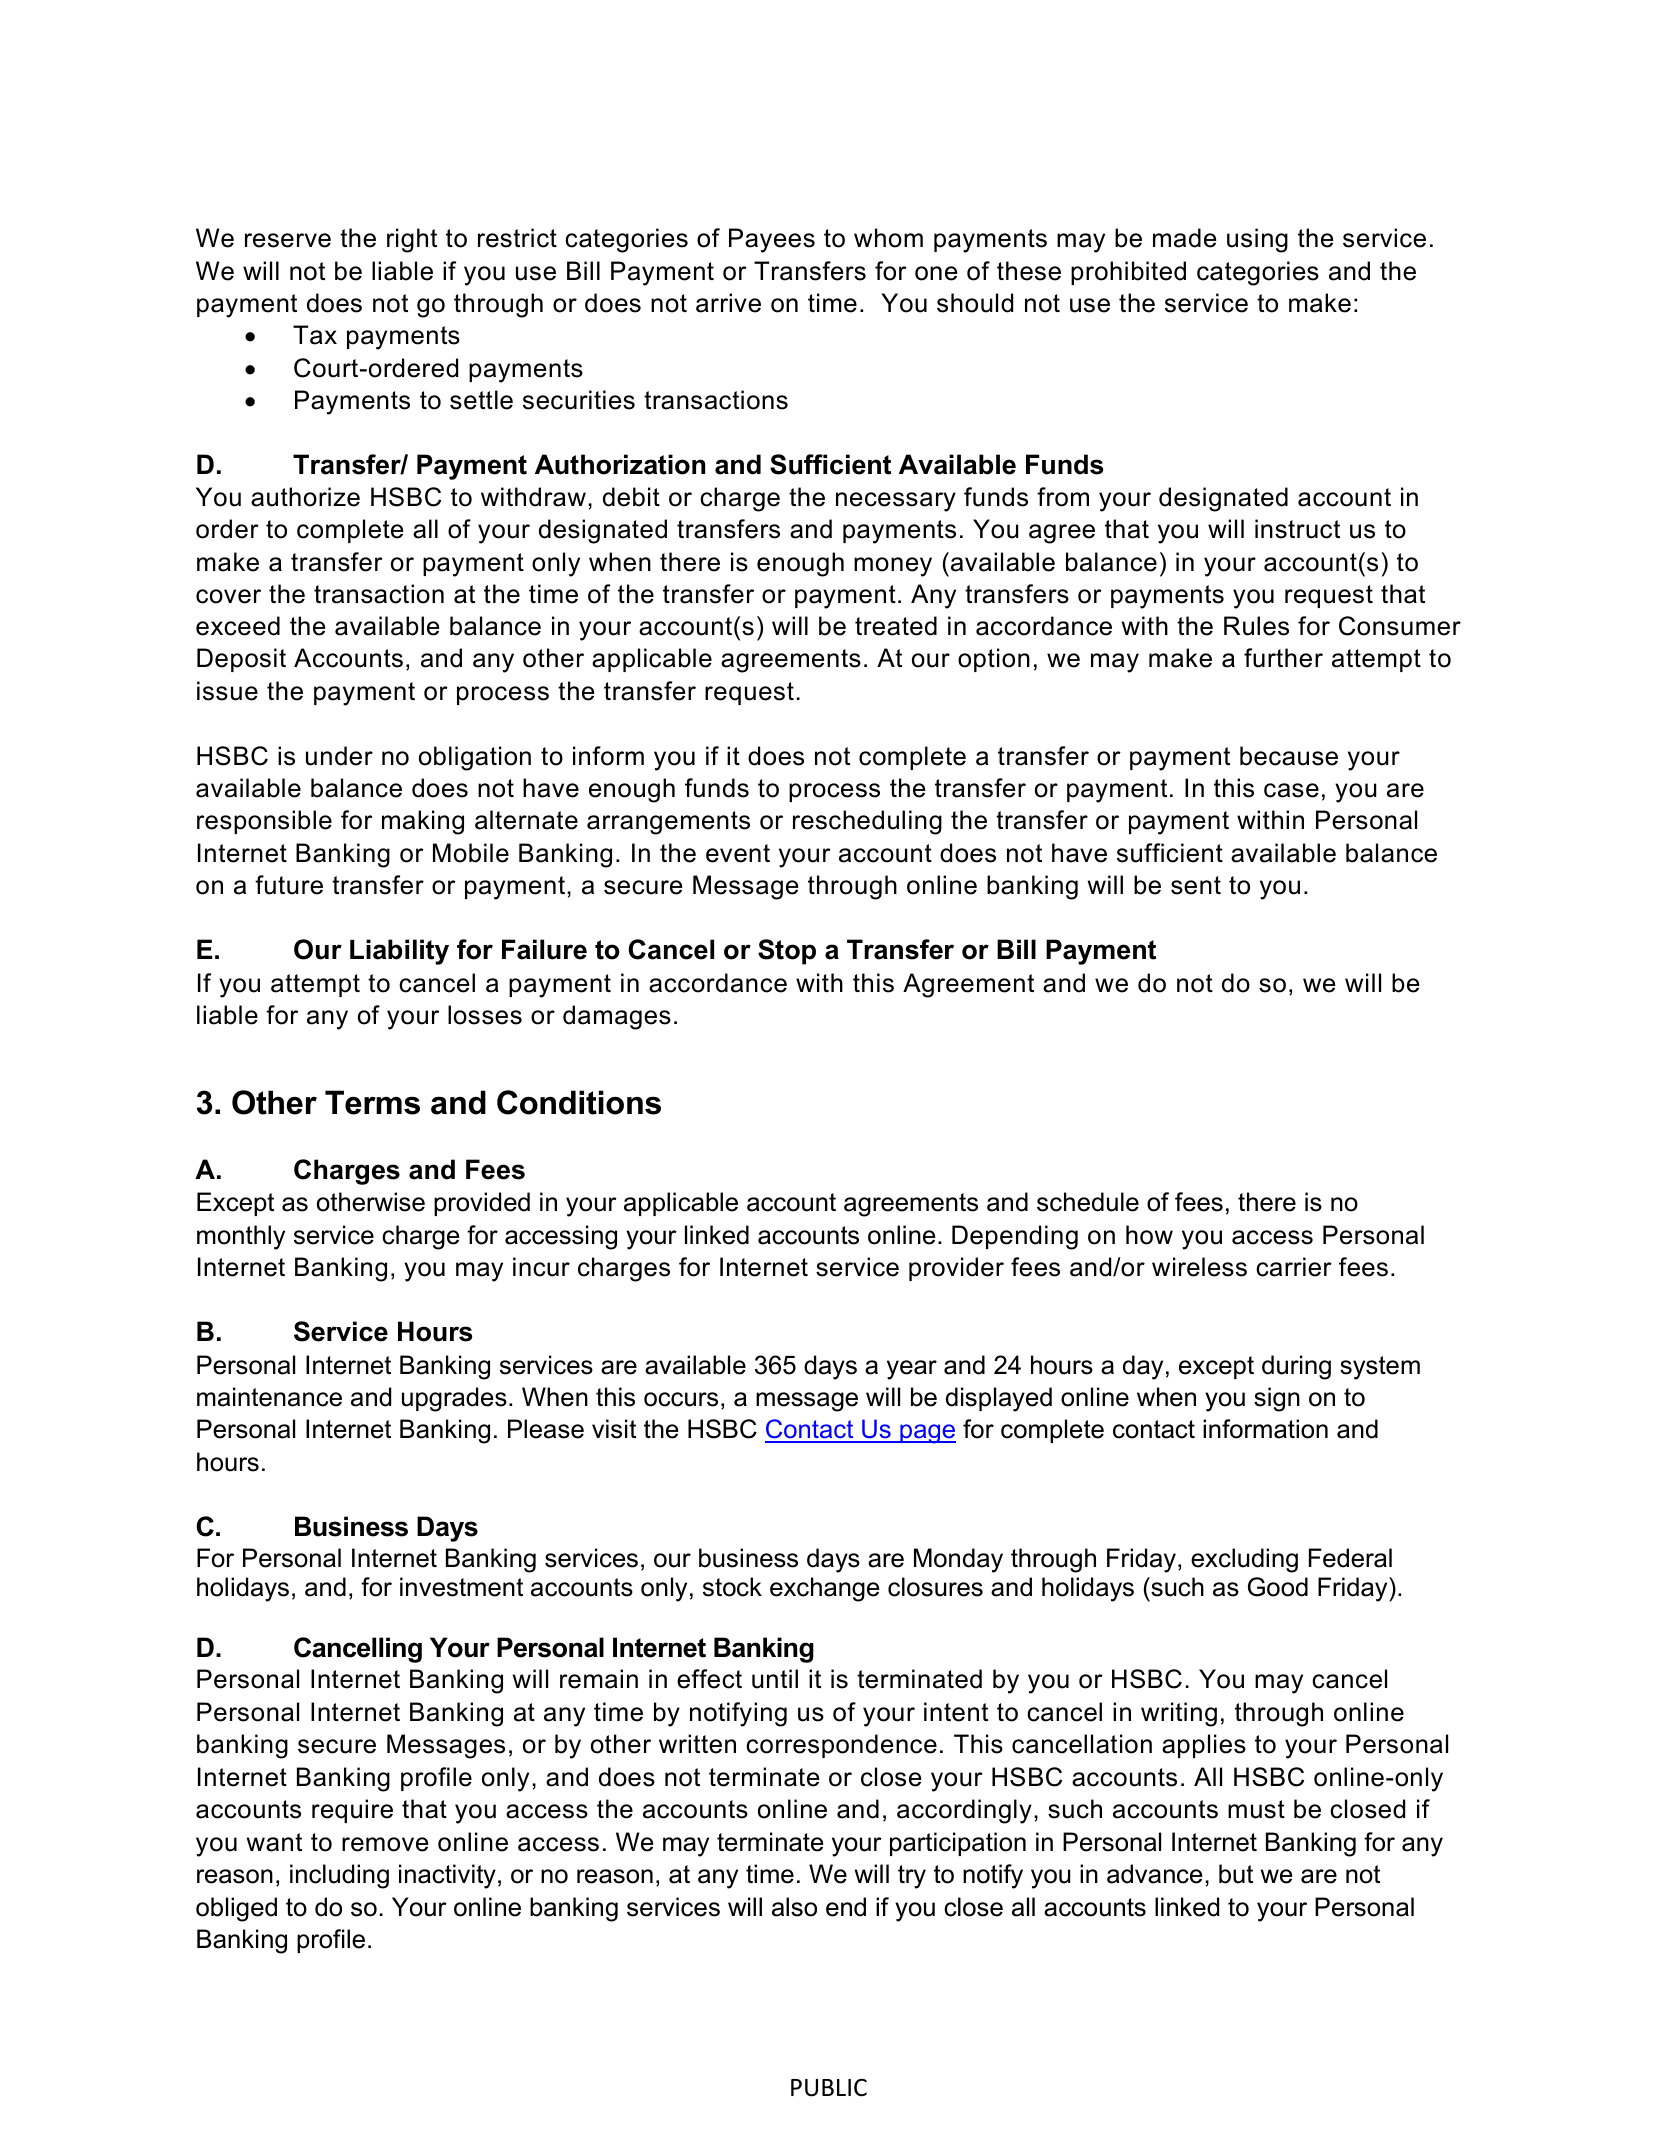  I want to click on arrive, so click(728, 303).
